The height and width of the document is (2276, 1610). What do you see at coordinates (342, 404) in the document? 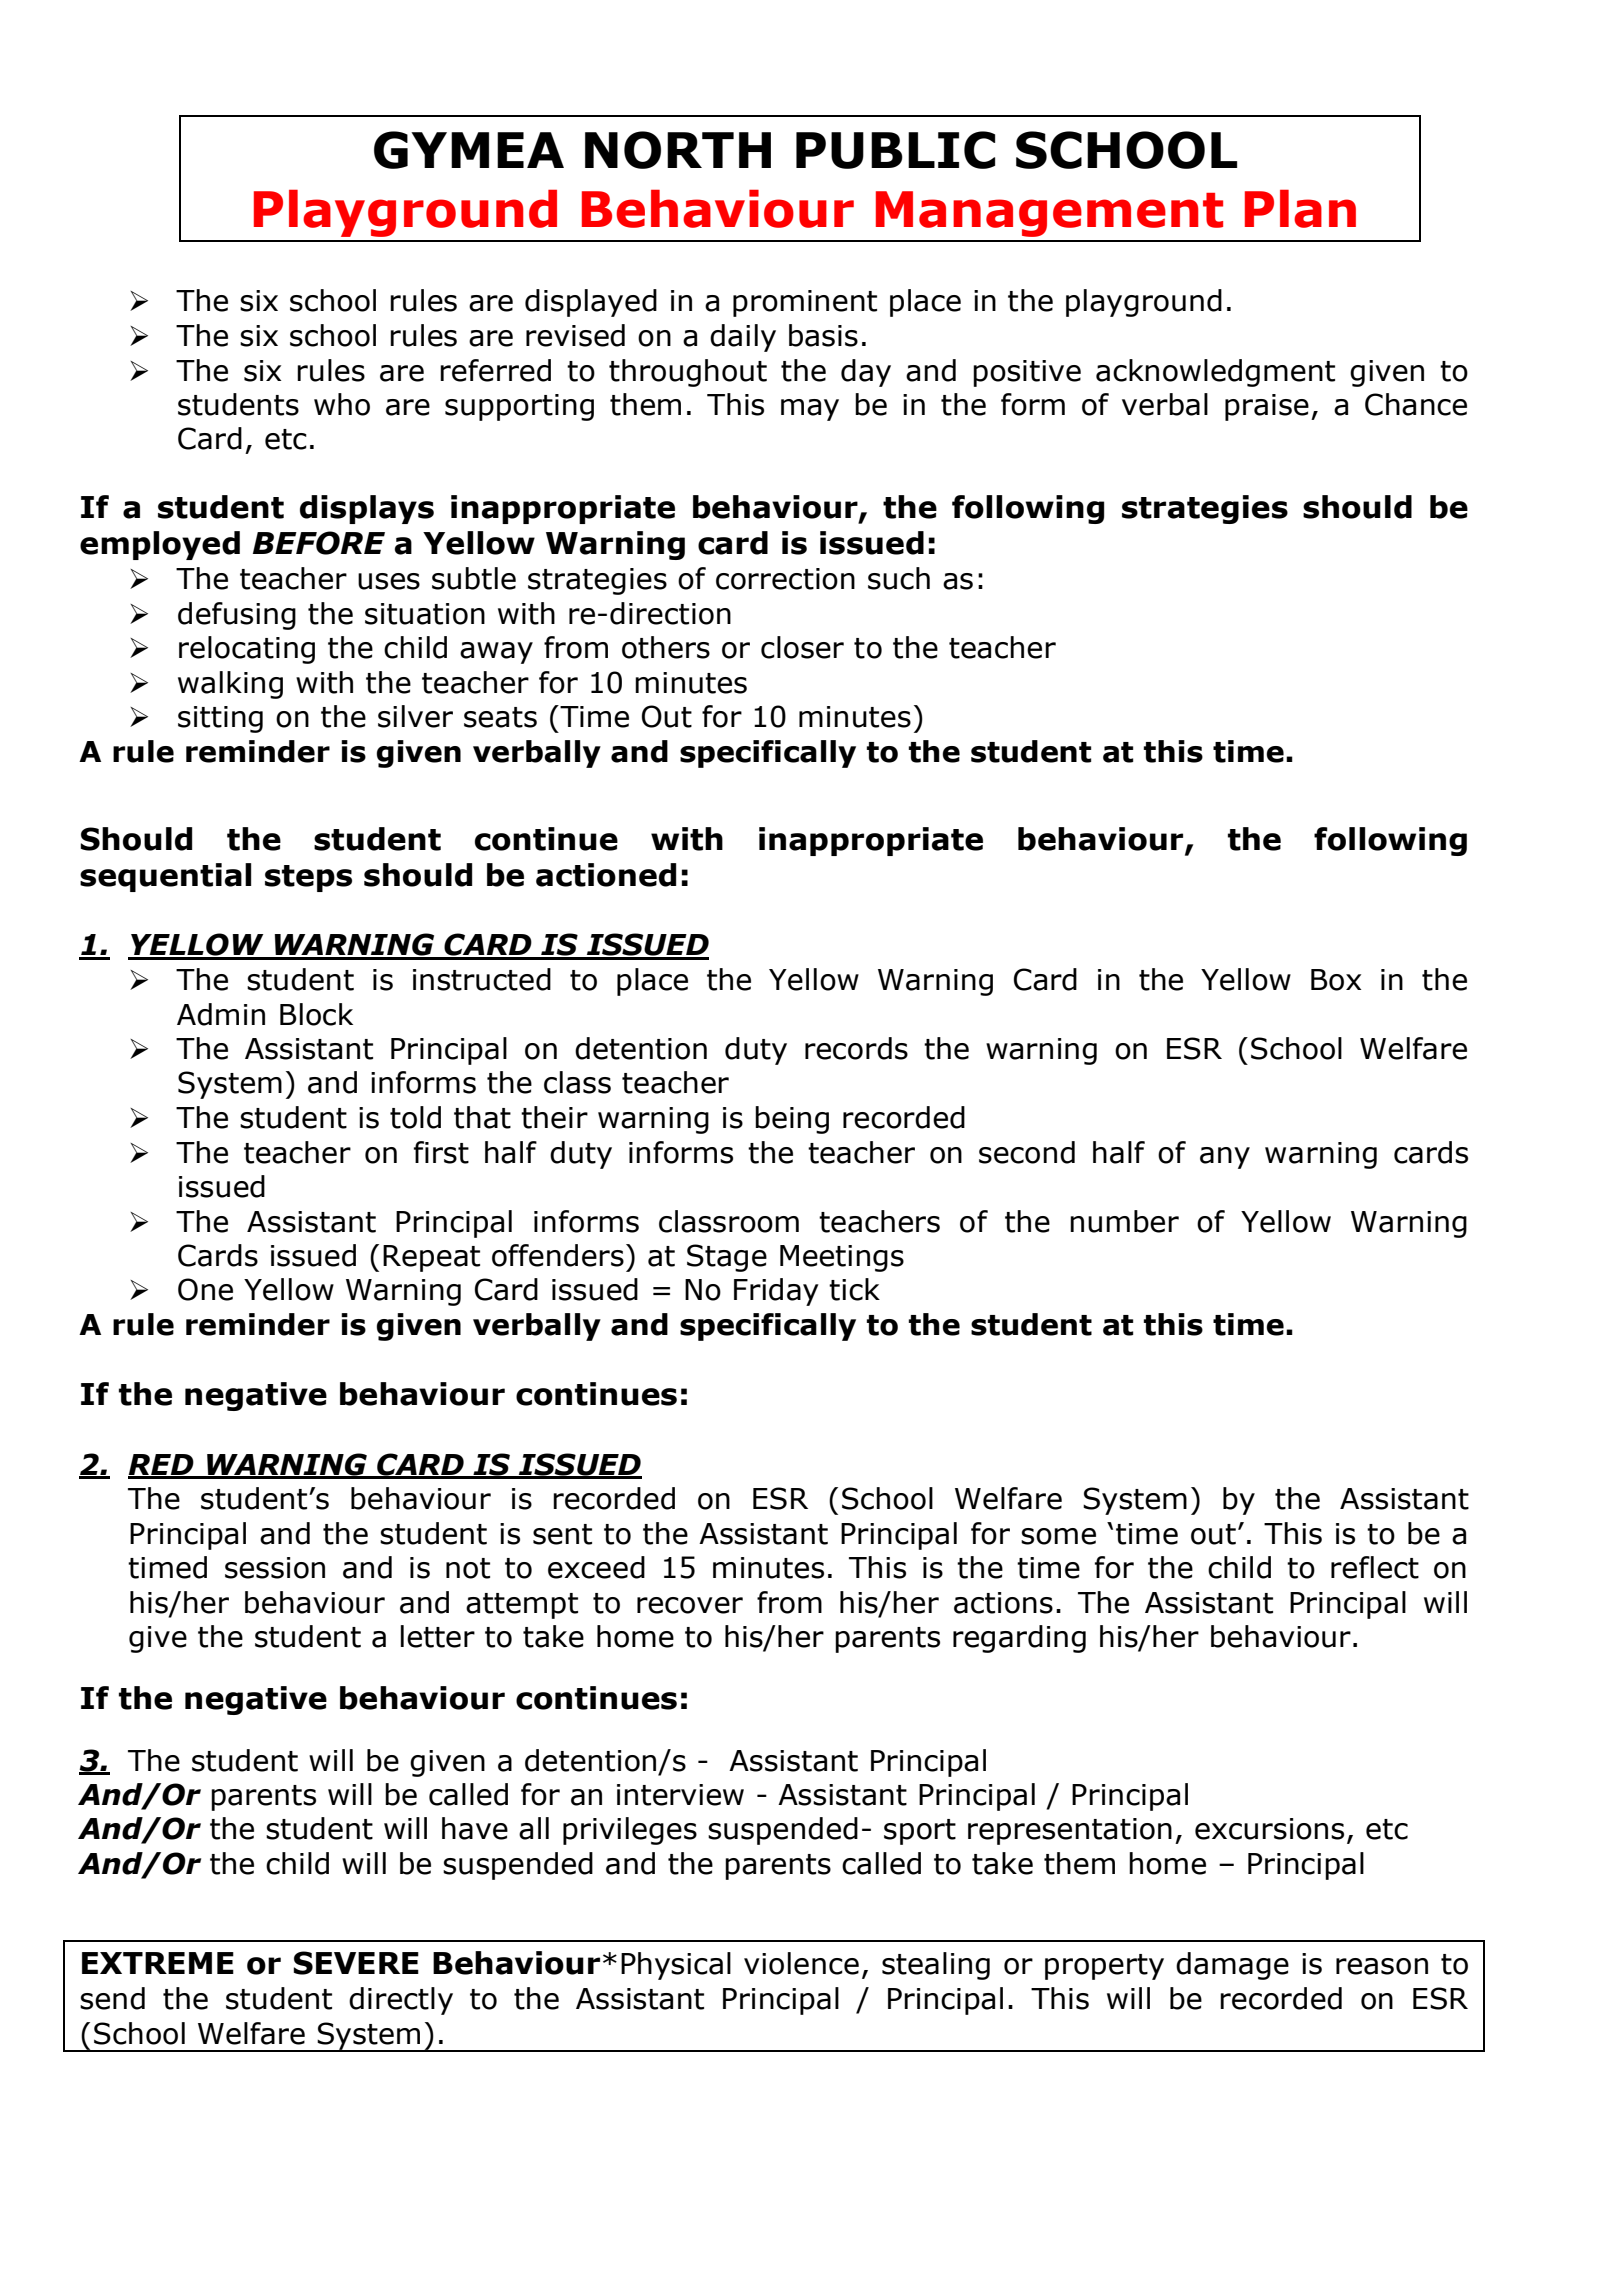
I see `who` at bounding box center [342, 404].
